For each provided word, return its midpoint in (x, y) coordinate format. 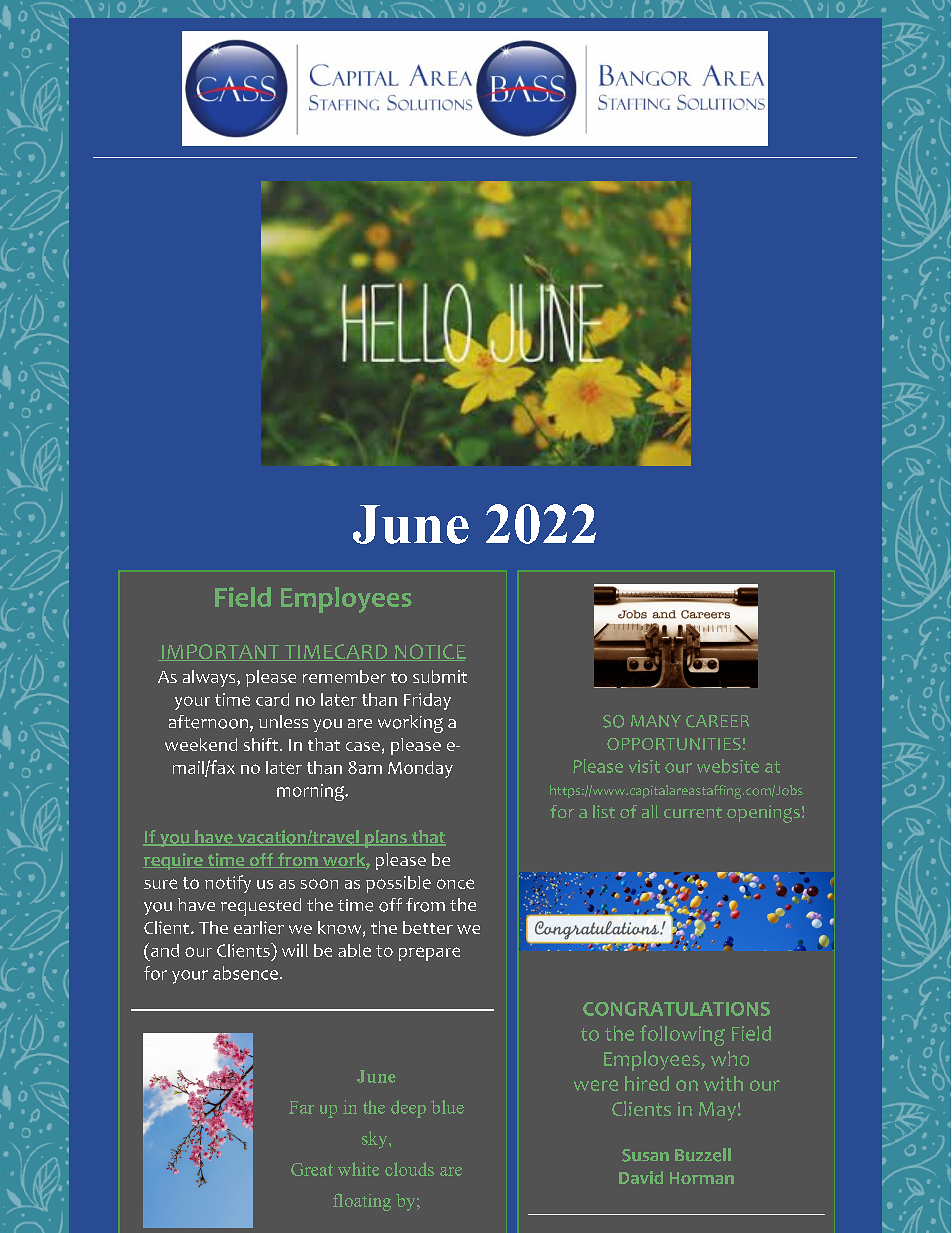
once (455, 884)
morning (312, 792)
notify (228, 884)
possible (398, 884)
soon (319, 884)
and (163, 950)
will (295, 950)
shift (262, 744)
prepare (429, 954)
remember (344, 676)
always (210, 678)
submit (440, 676)
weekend (201, 744)
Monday (420, 769)
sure (160, 884)
